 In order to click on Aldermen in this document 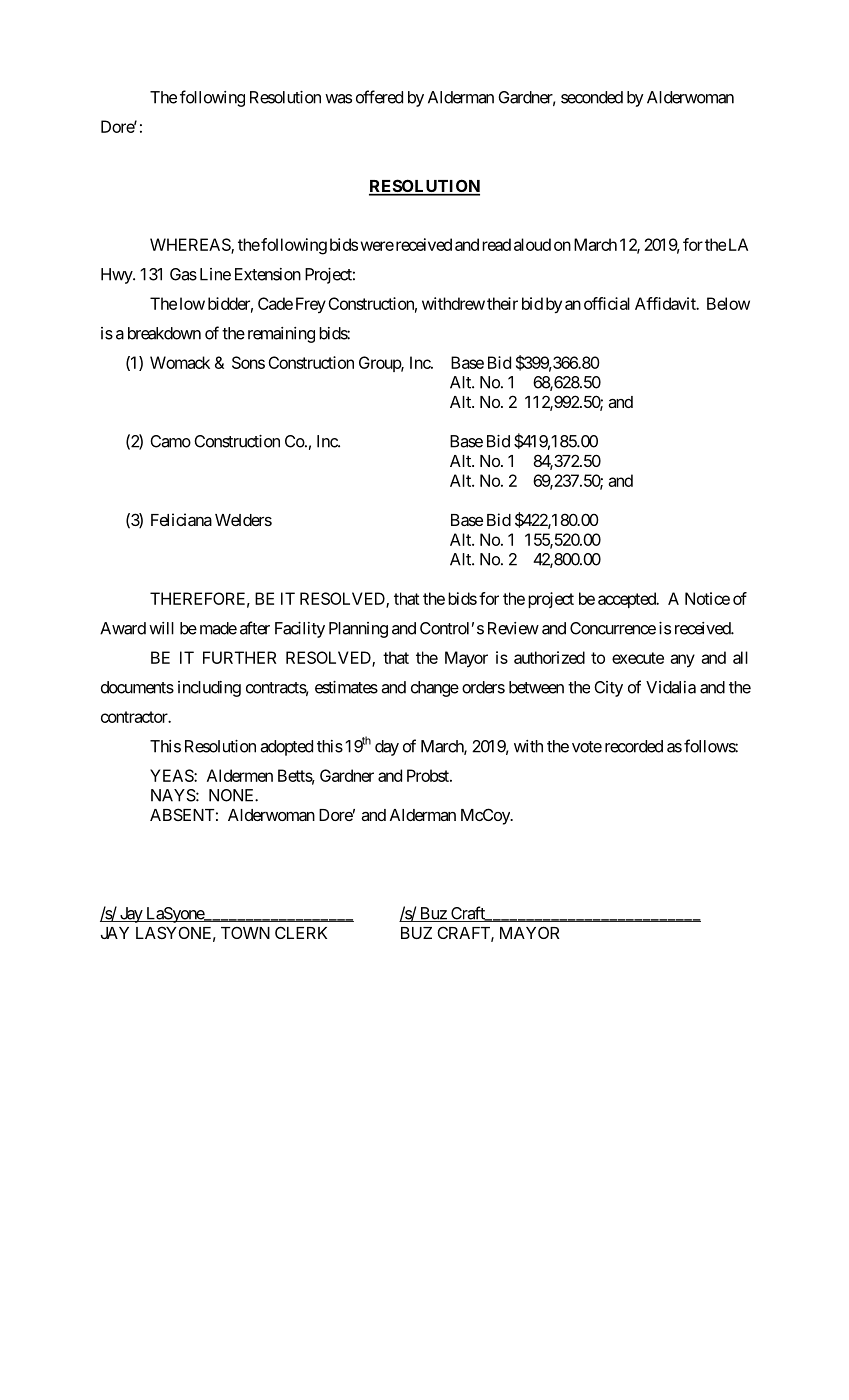, I will do `click(240, 775)`.
